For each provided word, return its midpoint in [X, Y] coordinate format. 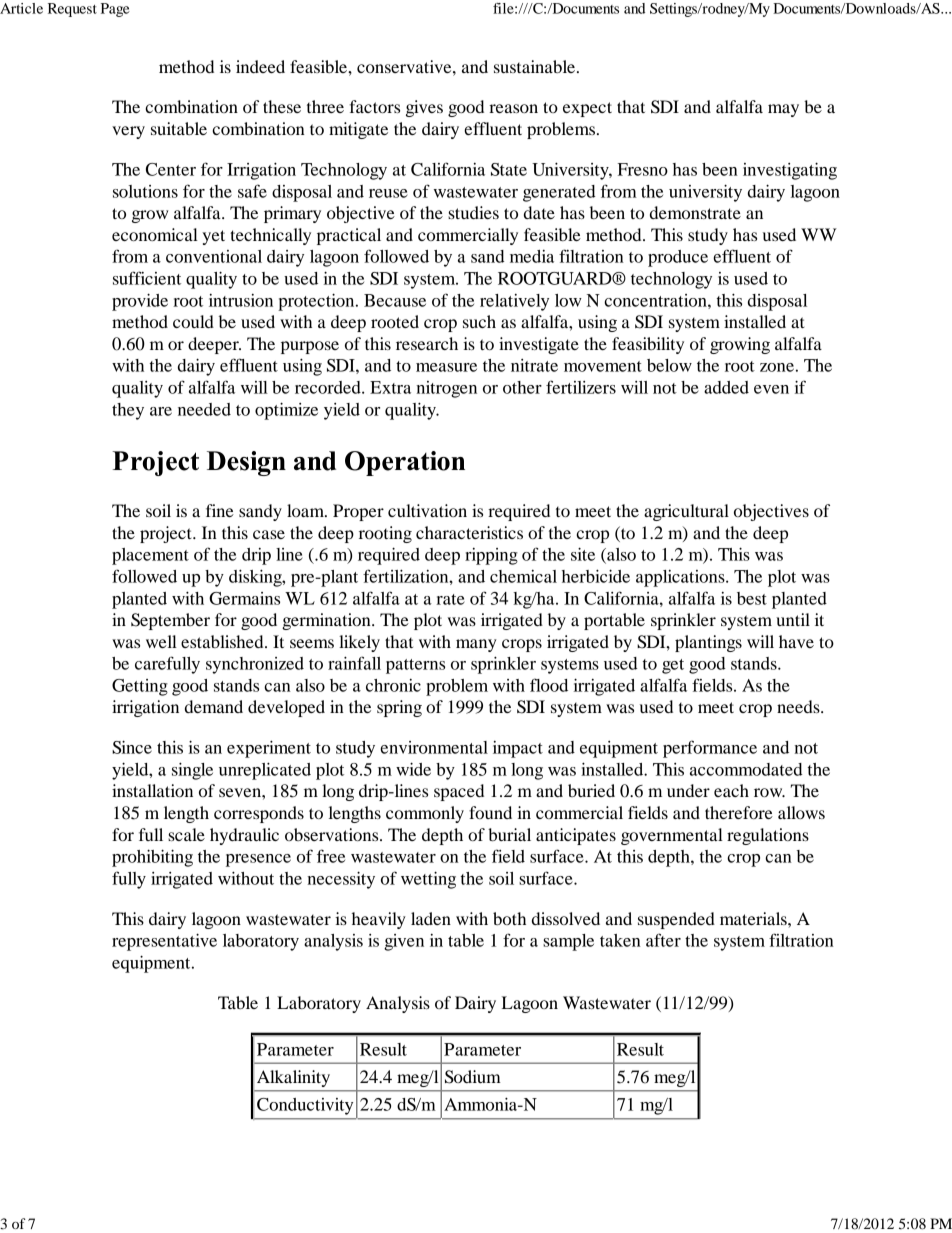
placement [150, 556]
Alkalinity [293, 1078]
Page [115, 10]
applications [681, 578]
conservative [405, 66]
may [783, 110]
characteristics [469, 532]
